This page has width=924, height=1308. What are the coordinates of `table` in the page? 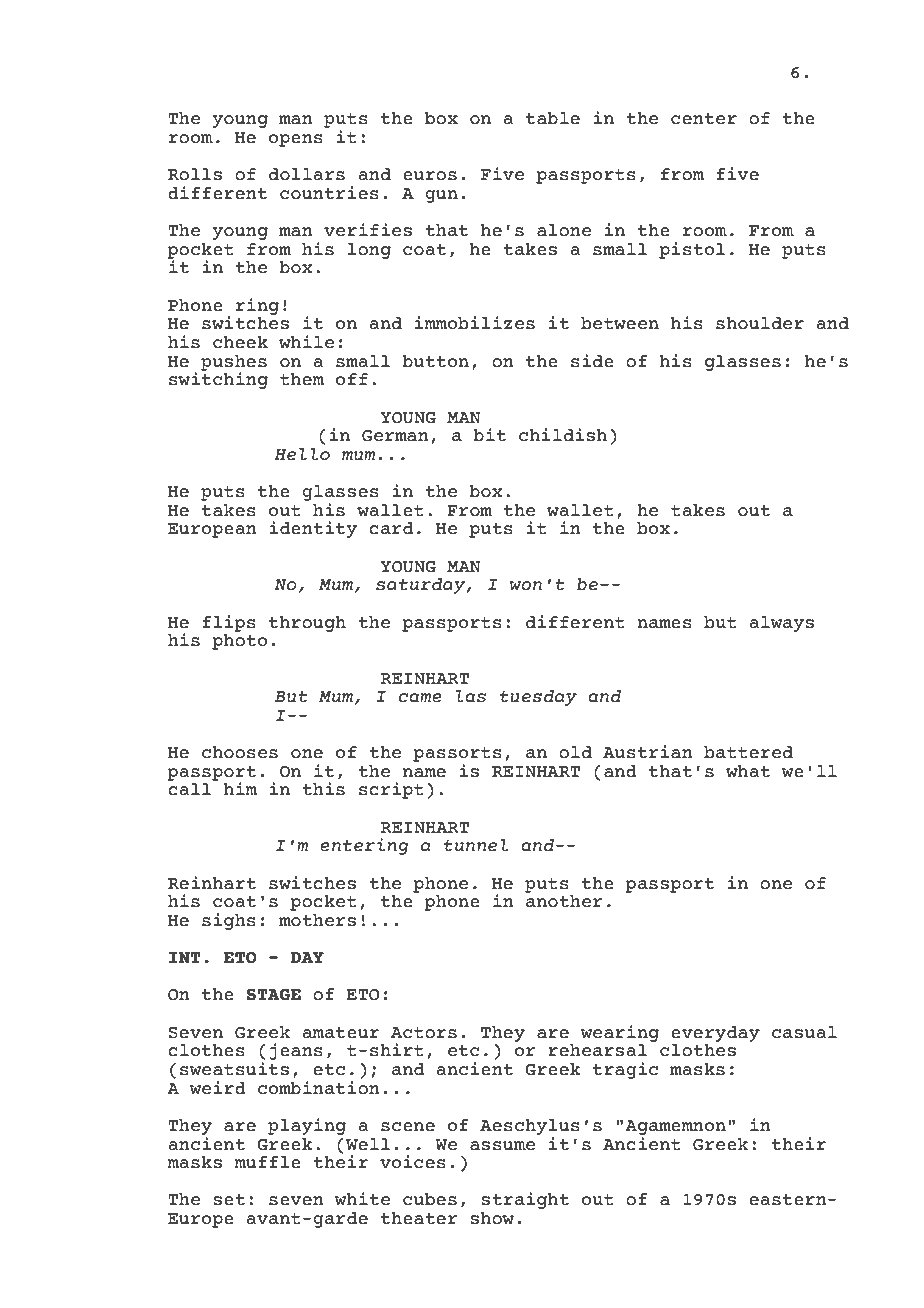 It's located at (553, 118).
